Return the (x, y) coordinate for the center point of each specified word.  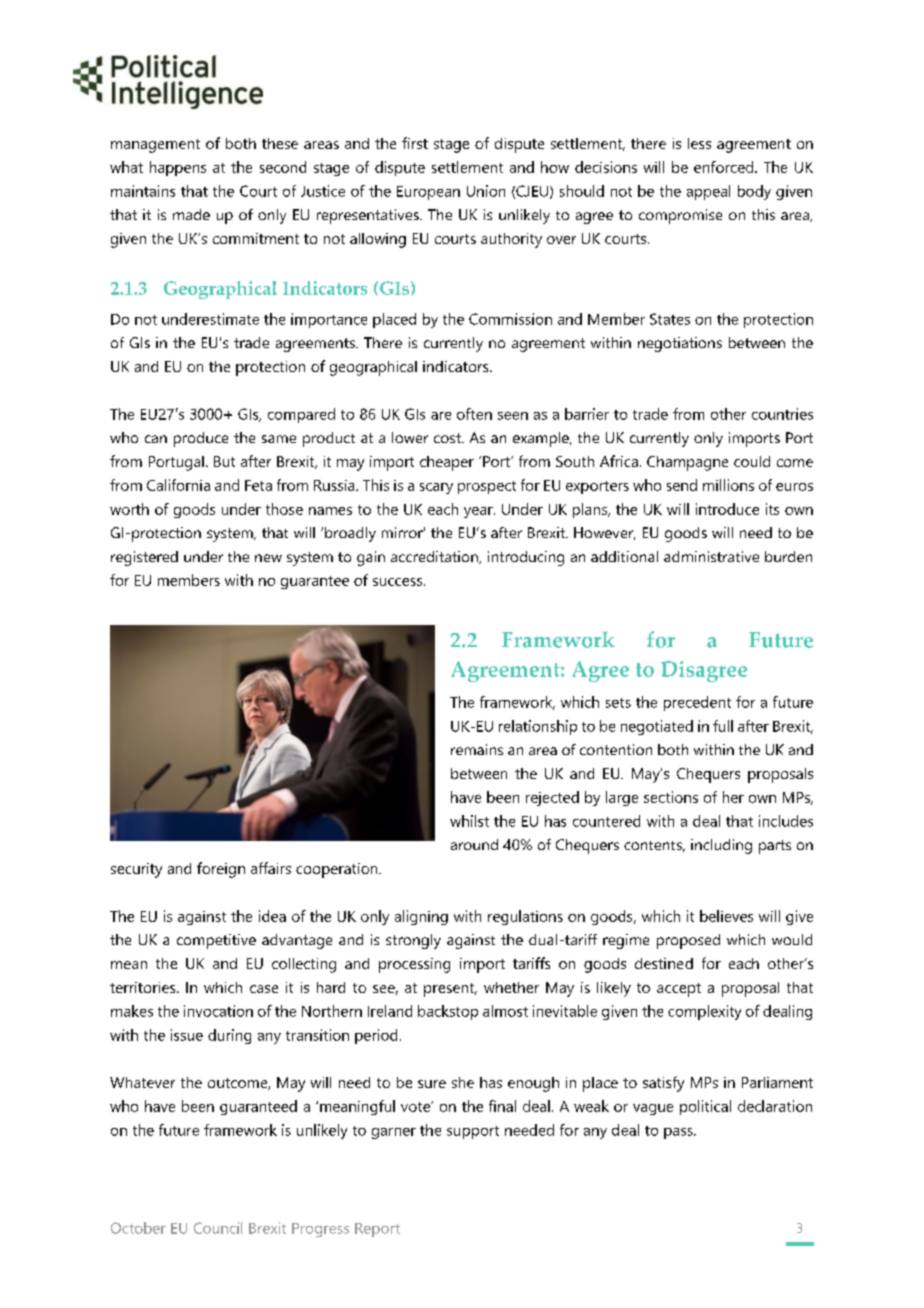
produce (201, 439)
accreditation (435, 557)
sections (671, 797)
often (474, 414)
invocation (218, 1011)
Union (486, 191)
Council (218, 1228)
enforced (723, 167)
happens (178, 168)
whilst (469, 821)
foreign (221, 870)
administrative (711, 556)
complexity (704, 1012)
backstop (448, 1012)
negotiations (680, 344)
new (268, 558)
